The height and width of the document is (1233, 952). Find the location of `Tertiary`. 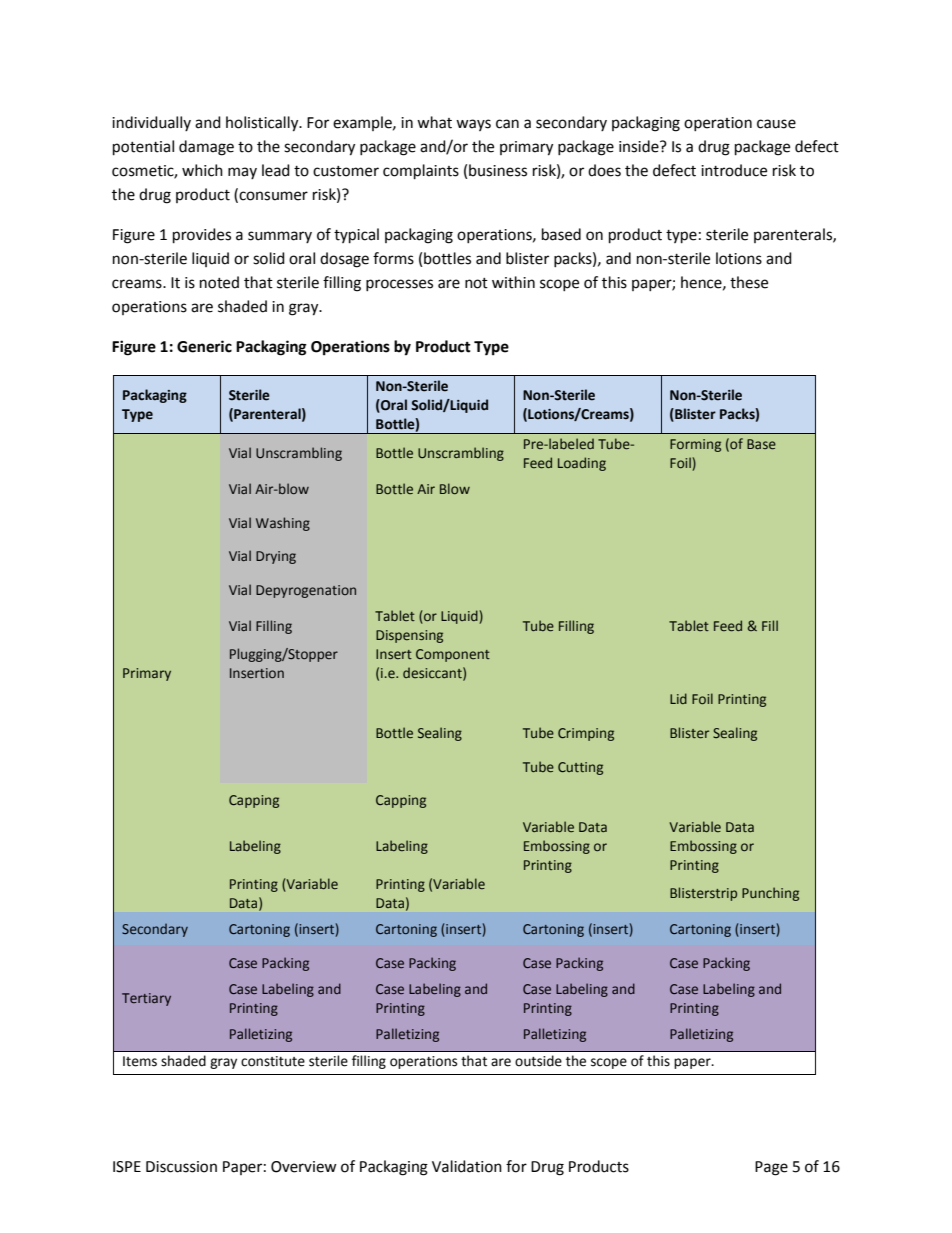

Tertiary is located at coordinates (146, 999).
